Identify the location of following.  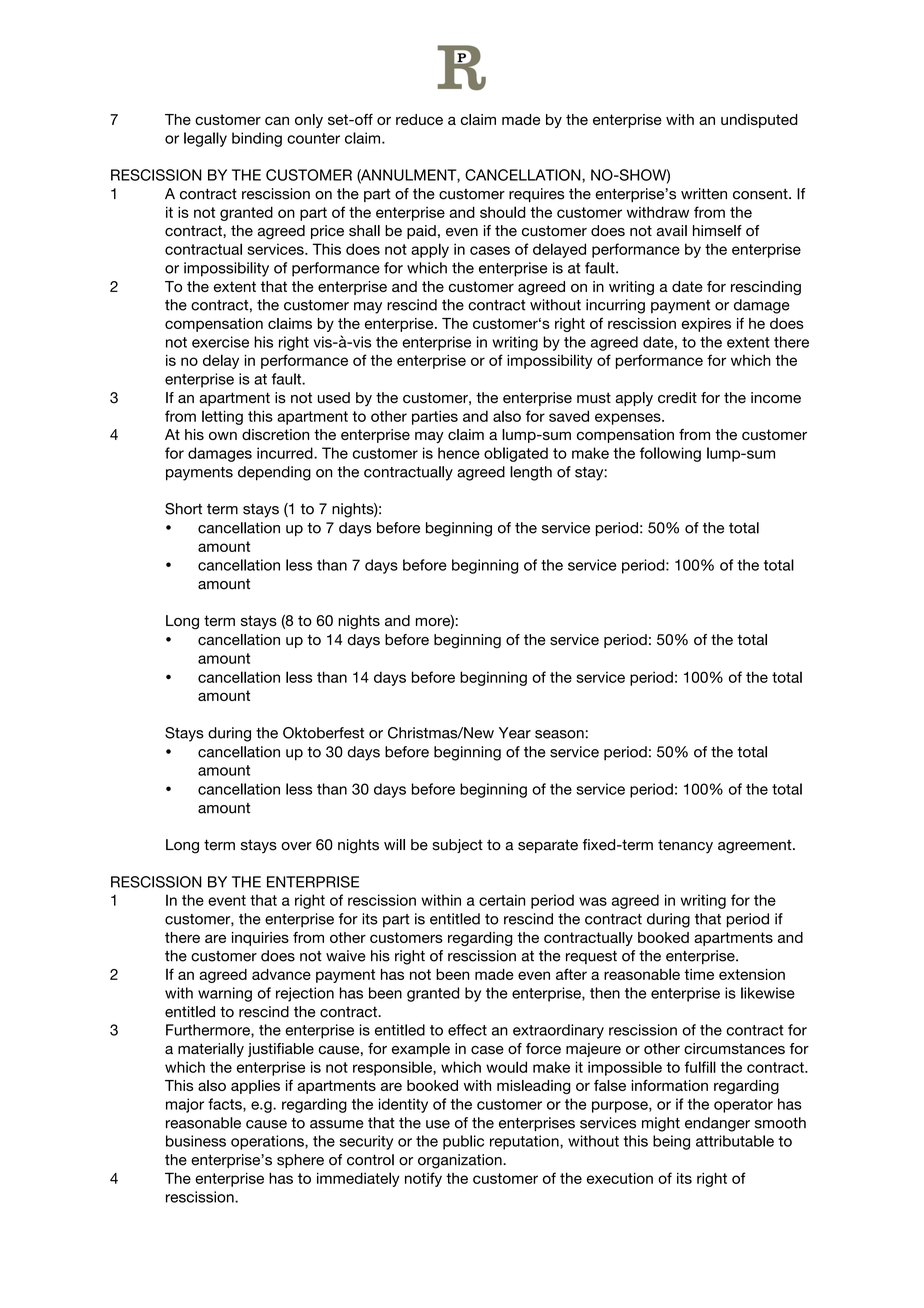
(670, 454).
